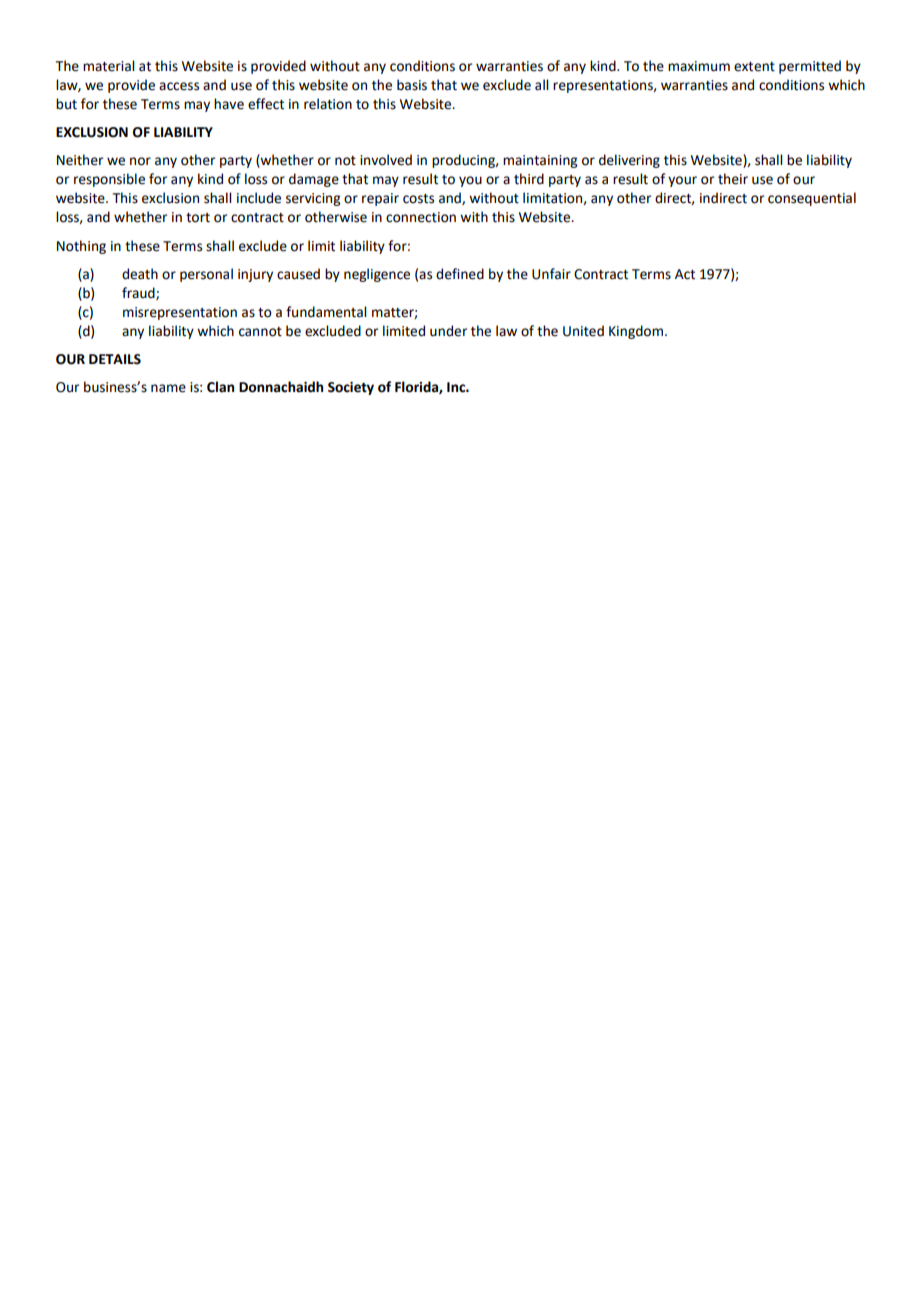 This page has width=924, height=1308. I want to click on basis, so click(412, 85).
